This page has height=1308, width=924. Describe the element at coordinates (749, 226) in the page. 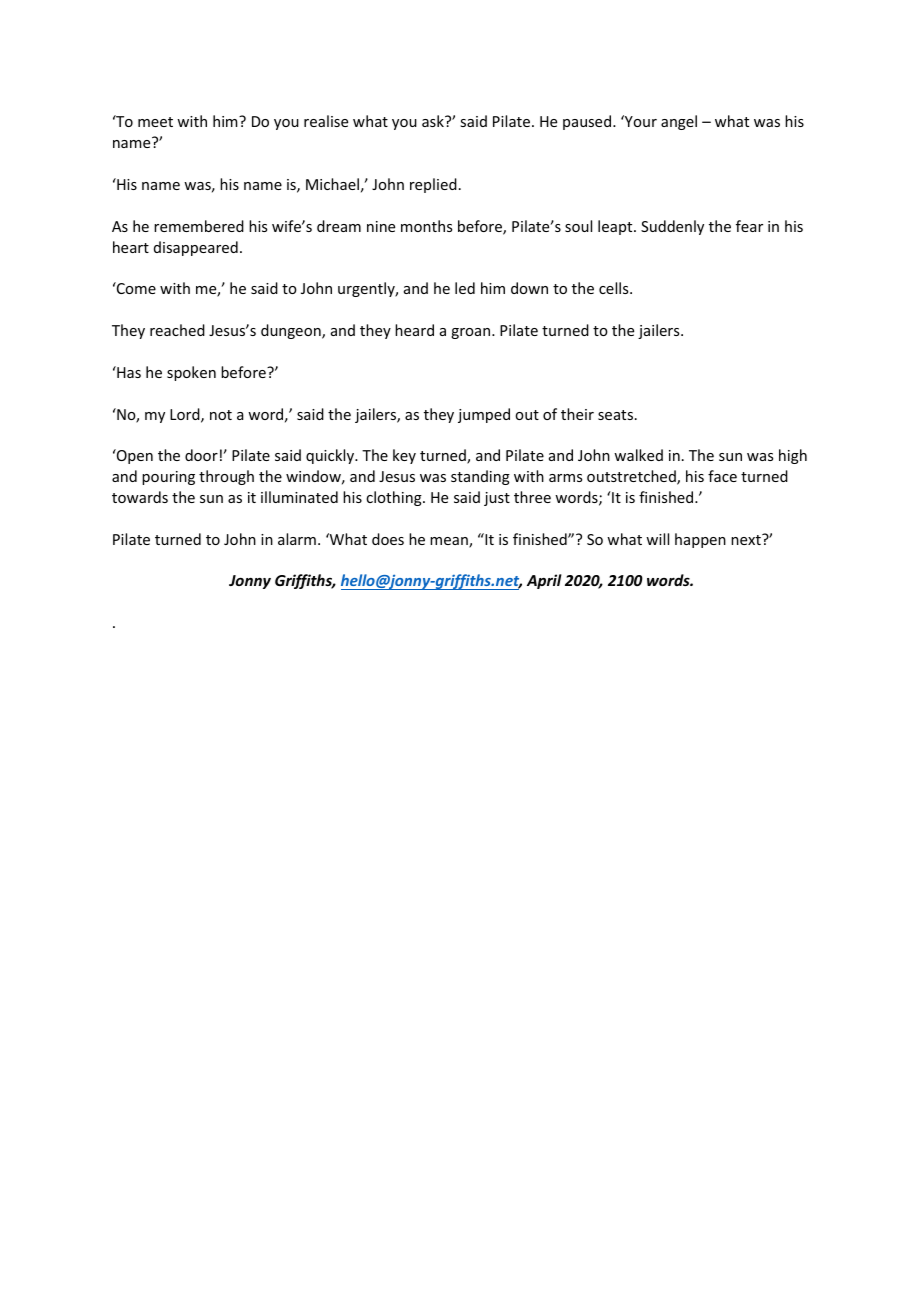

I see `fear` at that location.
